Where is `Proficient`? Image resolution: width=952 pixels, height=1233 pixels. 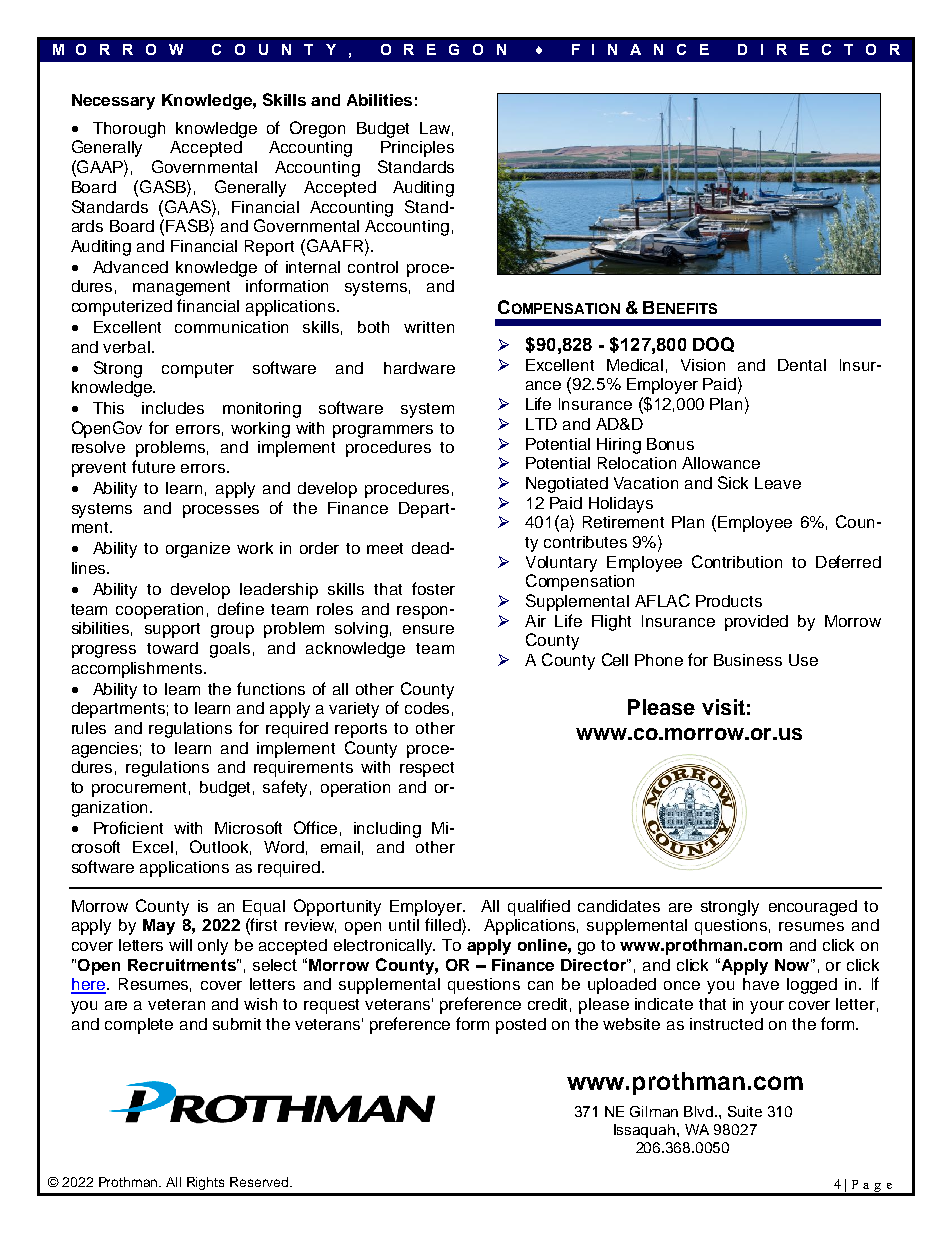 Proficient is located at coordinates (128, 827).
